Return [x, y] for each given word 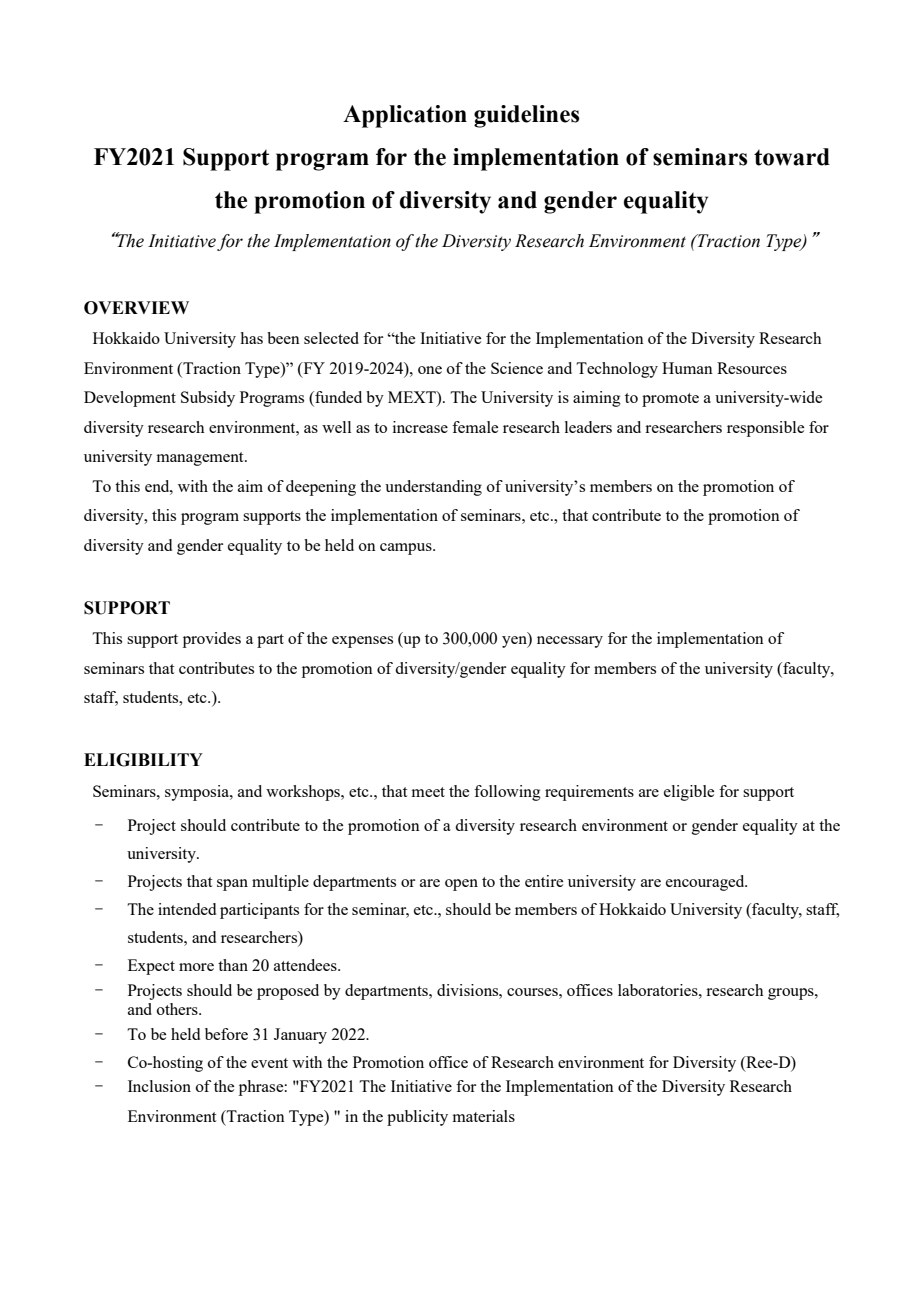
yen [515, 642]
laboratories [659, 990]
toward [792, 157]
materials [484, 1116]
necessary [570, 642]
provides [212, 640]
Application [405, 116]
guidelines [526, 116]
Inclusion [159, 1086]
